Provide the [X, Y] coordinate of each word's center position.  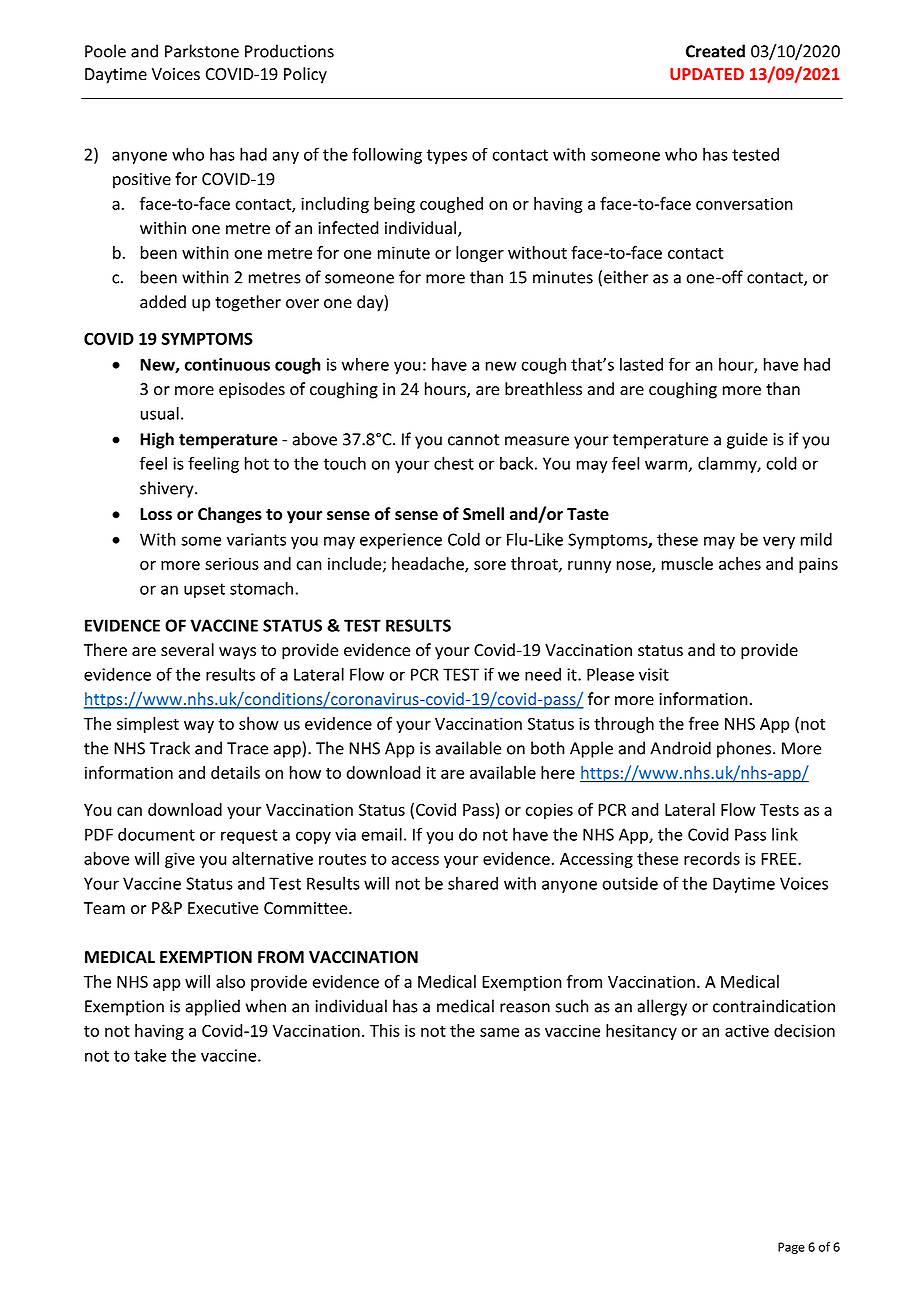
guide [747, 440]
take [150, 1055]
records [712, 858]
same [499, 1032]
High [157, 440]
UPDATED [707, 74]
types [447, 156]
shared [473, 883]
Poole [105, 51]
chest [454, 463]
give [180, 860]
